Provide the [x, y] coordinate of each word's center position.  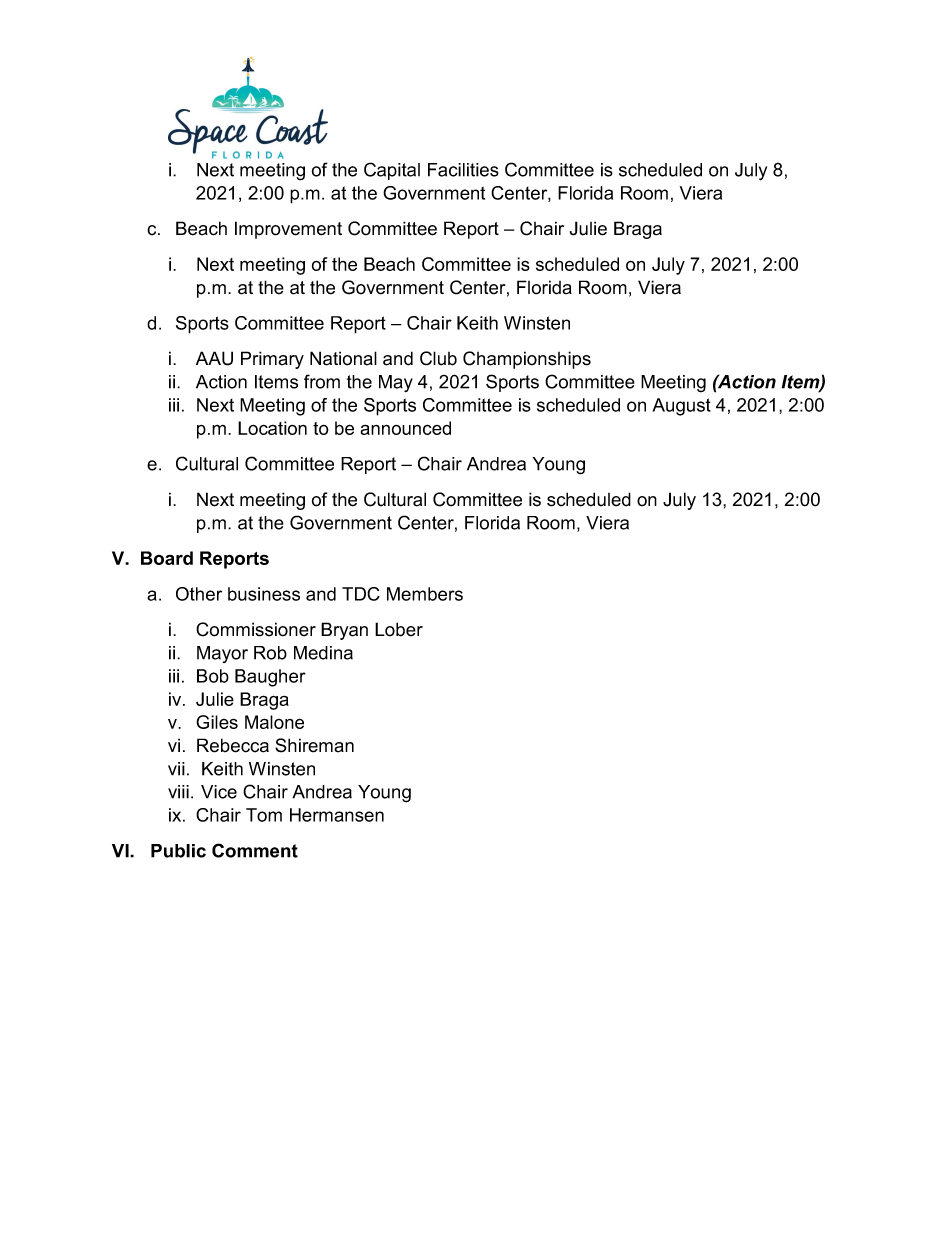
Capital [392, 171]
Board [167, 558]
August [681, 407]
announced [405, 428]
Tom [264, 815]
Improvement [288, 230]
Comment [255, 850]
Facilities [463, 170]
